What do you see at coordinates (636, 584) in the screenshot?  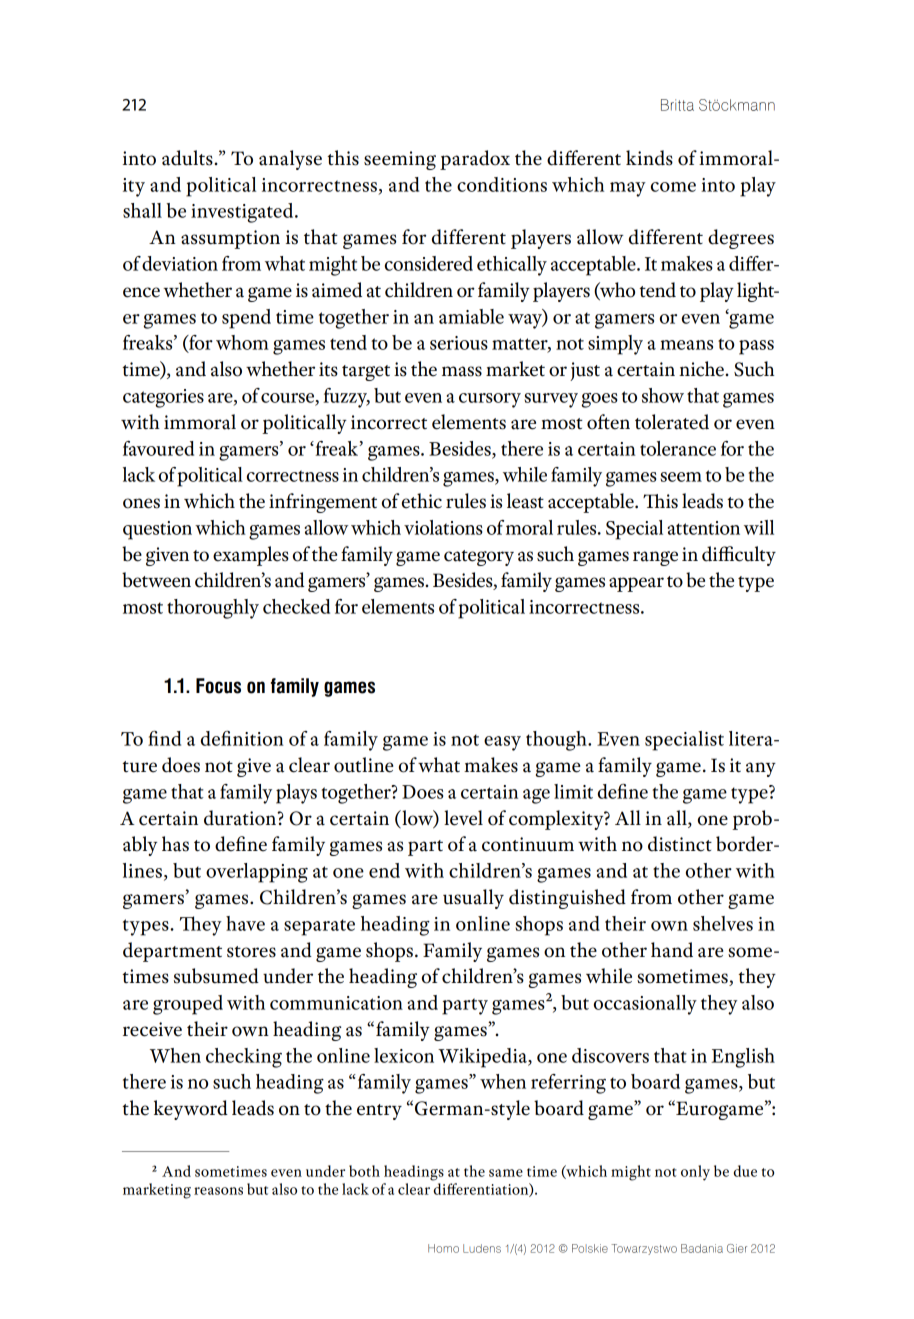 I see `appear` at bounding box center [636, 584].
